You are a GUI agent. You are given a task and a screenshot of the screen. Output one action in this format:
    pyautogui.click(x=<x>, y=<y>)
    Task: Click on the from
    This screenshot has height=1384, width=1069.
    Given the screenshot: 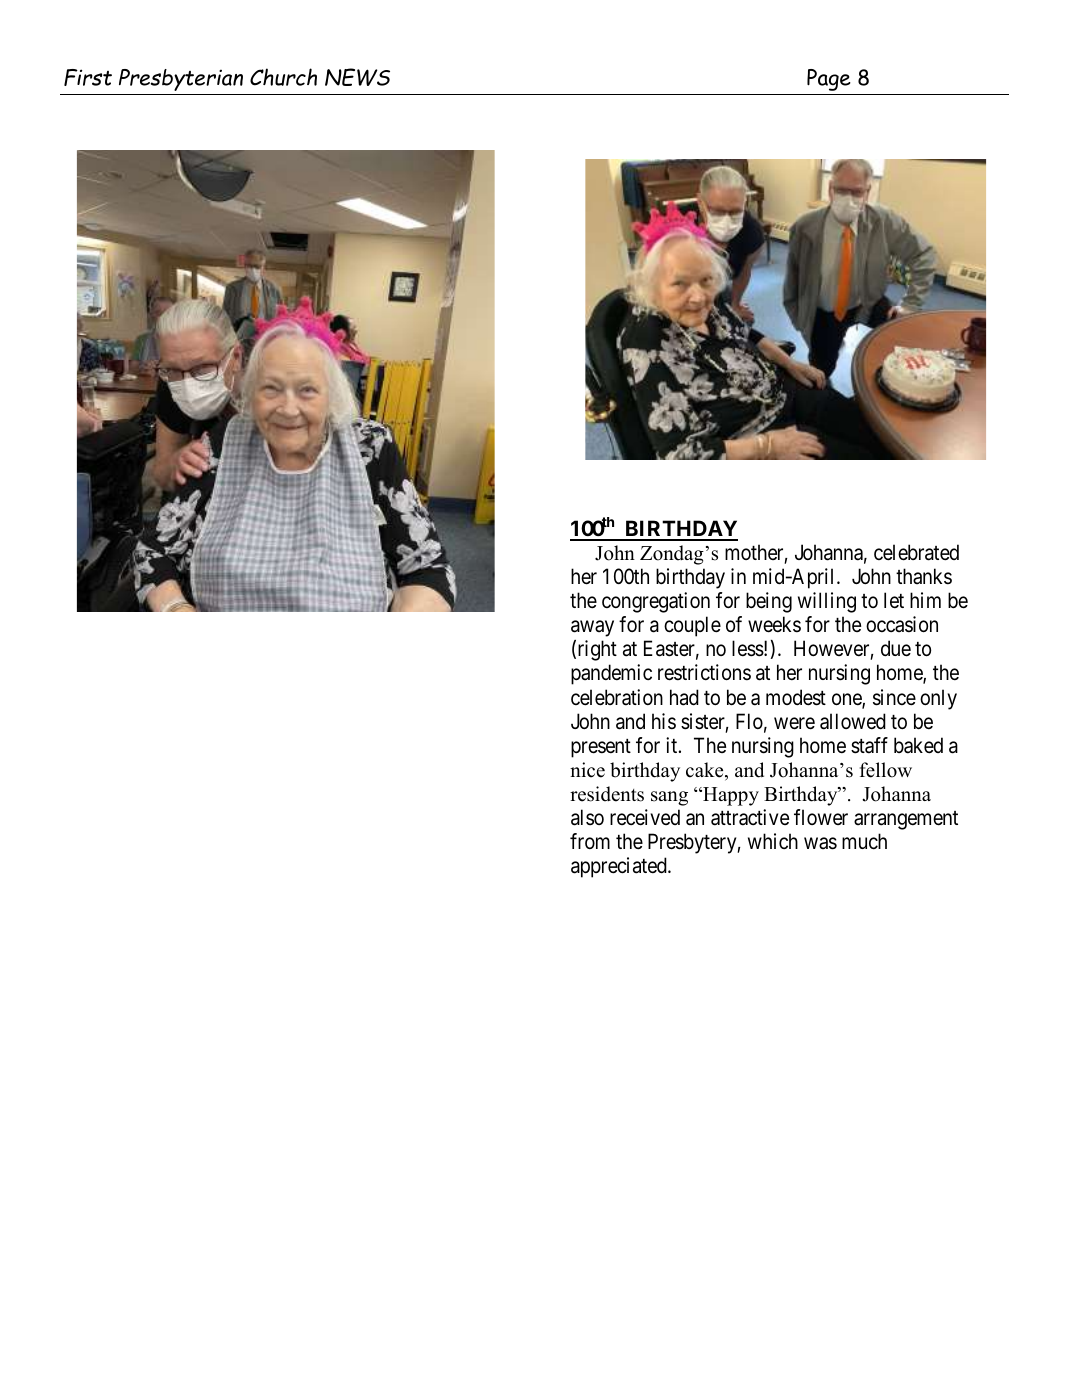 What is the action you would take?
    pyautogui.click(x=590, y=841)
